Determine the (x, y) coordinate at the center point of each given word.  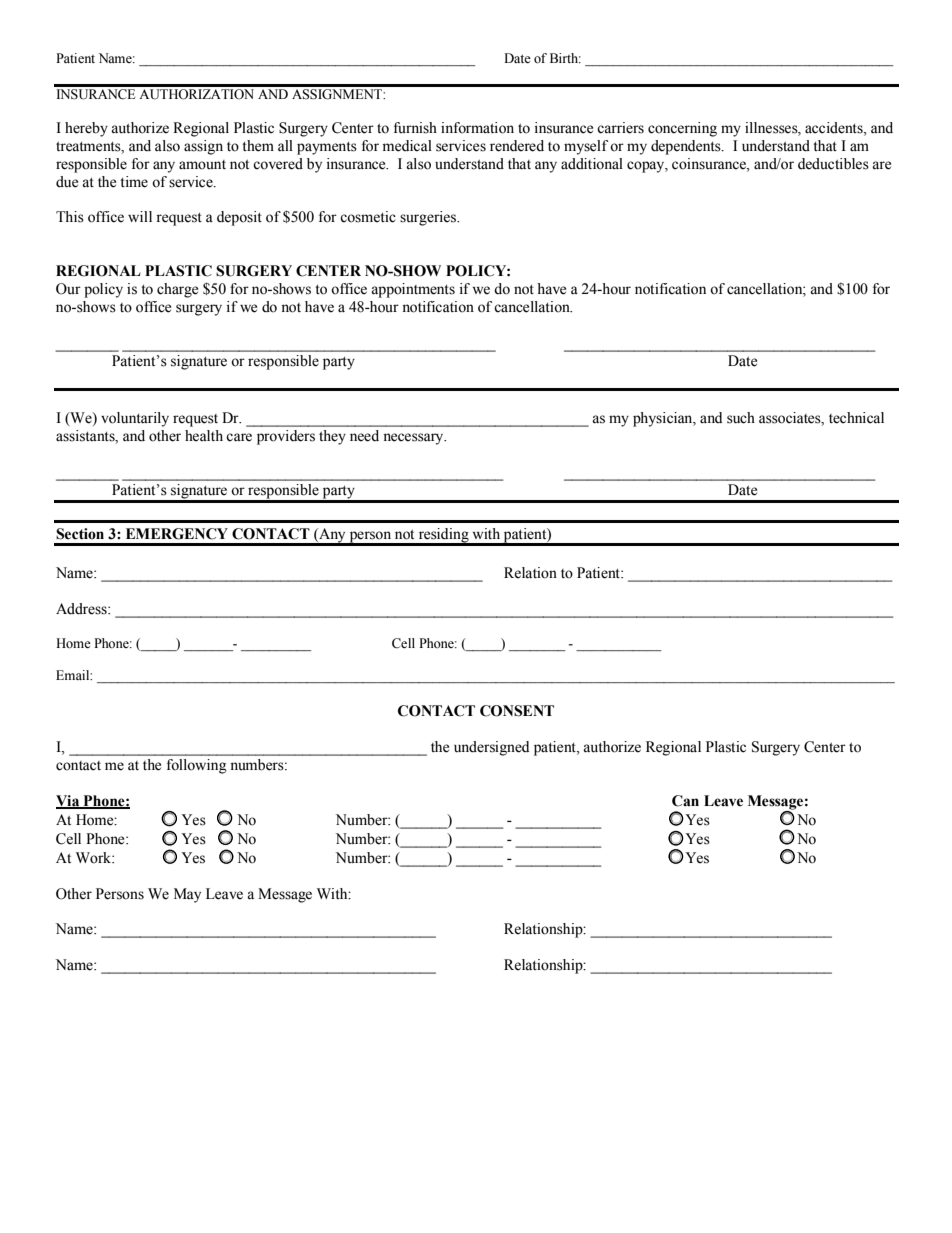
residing (443, 536)
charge (177, 290)
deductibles (833, 164)
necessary (414, 439)
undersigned (491, 748)
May (187, 895)
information (477, 128)
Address (82, 609)
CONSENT (517, 711)
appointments (413, 290)
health (204, 436)
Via (69, 801)
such (741, 418)
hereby (86, 129)
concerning (682, 129)
